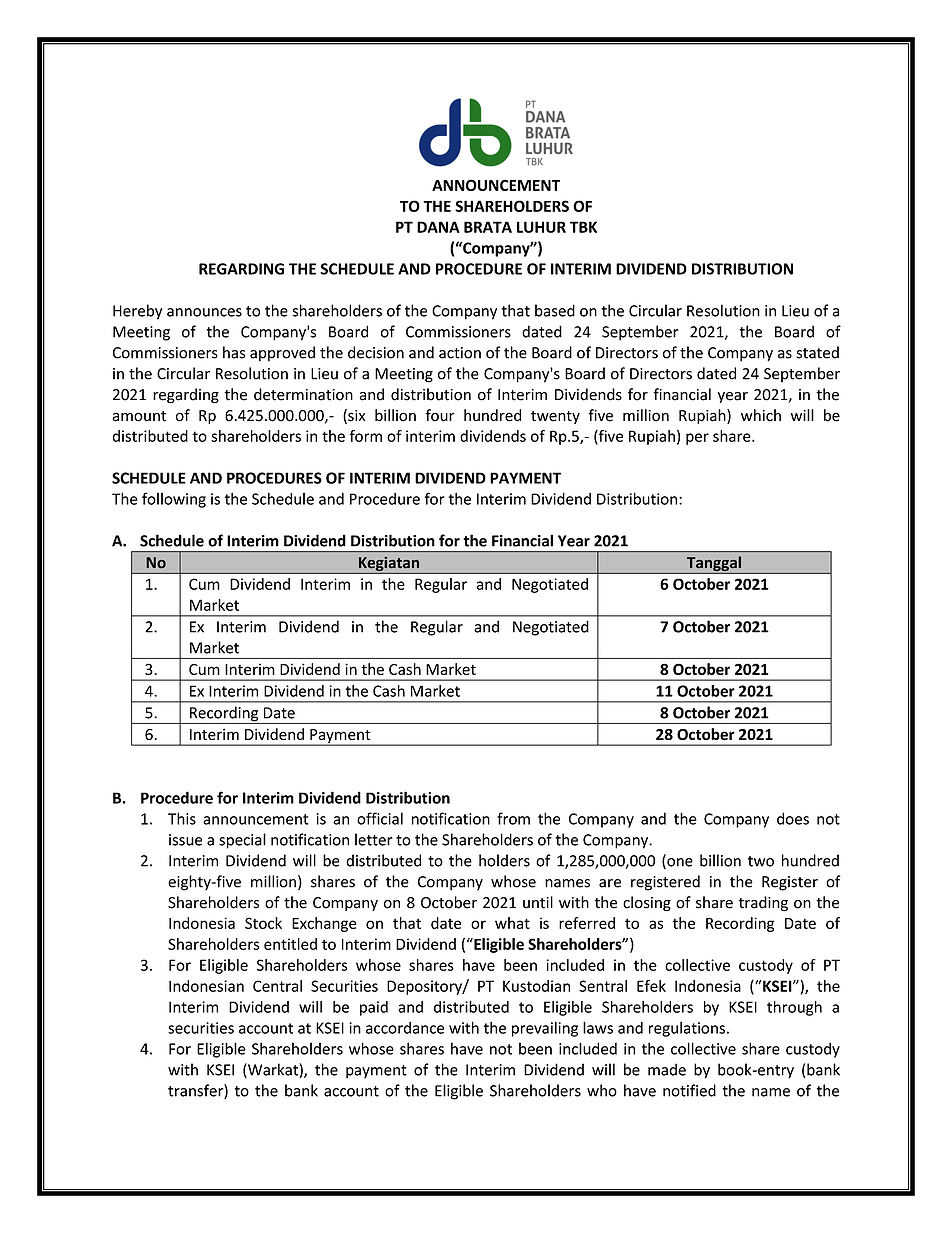  Describe the element at coordinates (174, 500) in the image. I see `following` at that location.
